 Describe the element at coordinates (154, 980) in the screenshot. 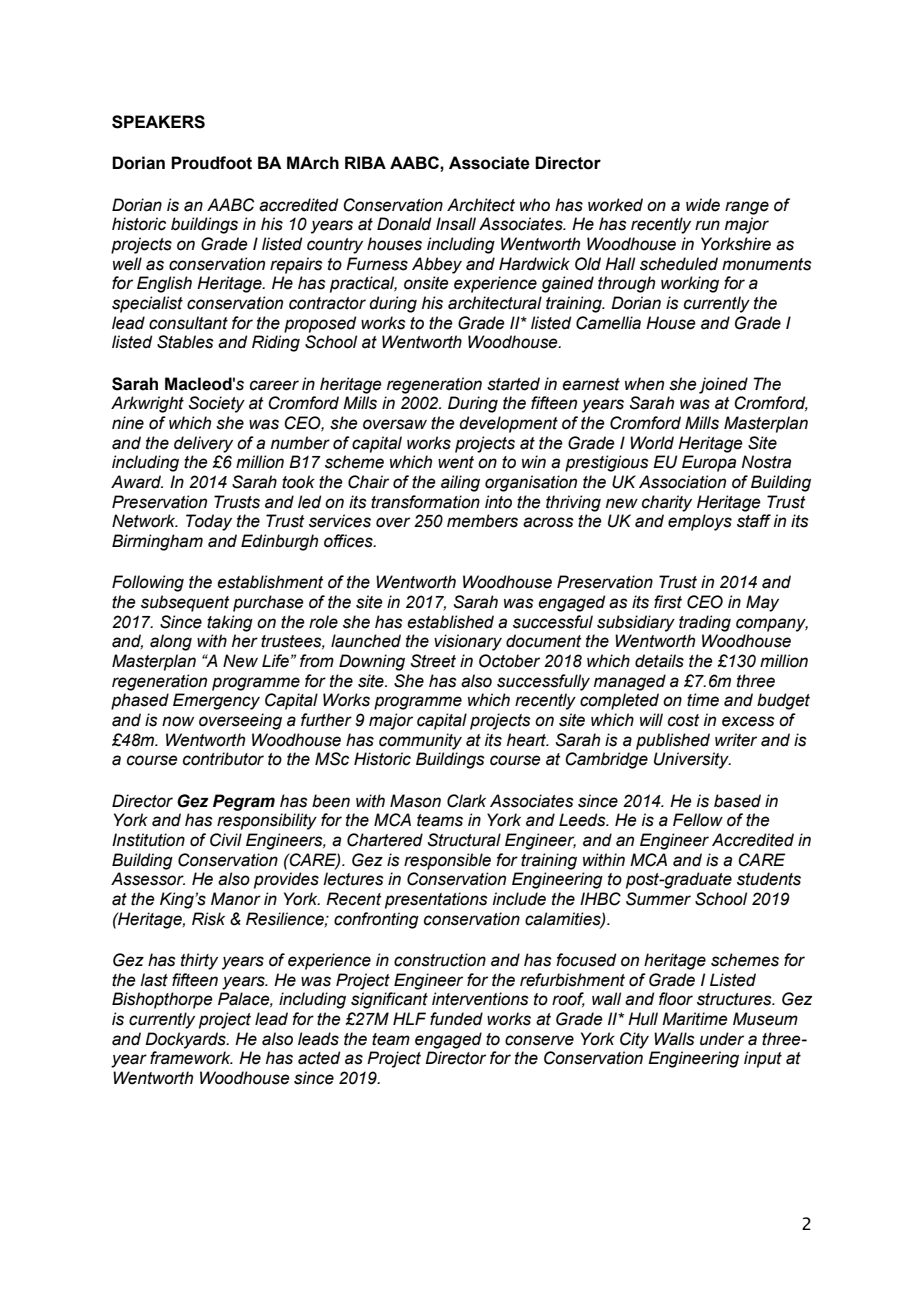

I see `last` at that location.
